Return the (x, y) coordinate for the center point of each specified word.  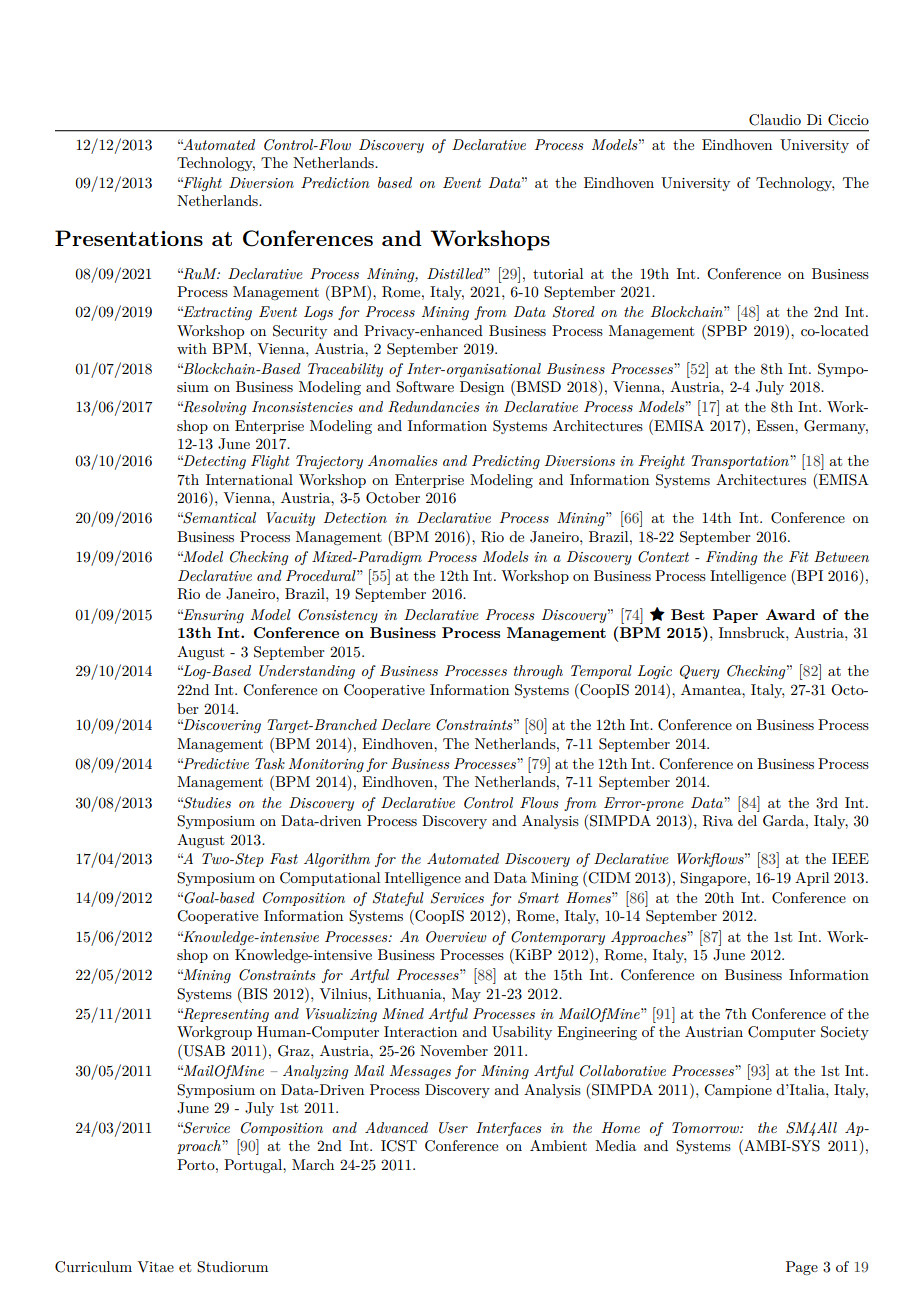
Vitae (155, 1266)
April (812, 879)
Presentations (129, 238)
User (453, 1128)
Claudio (775, 120)
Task (270, 763)
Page (802, 1268)
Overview (456, 937)
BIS (254, 993)
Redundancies (434, 407)
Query (700, 672)
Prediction (335, 182)
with (192, 348)
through (538, 672)
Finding (731, 558)
